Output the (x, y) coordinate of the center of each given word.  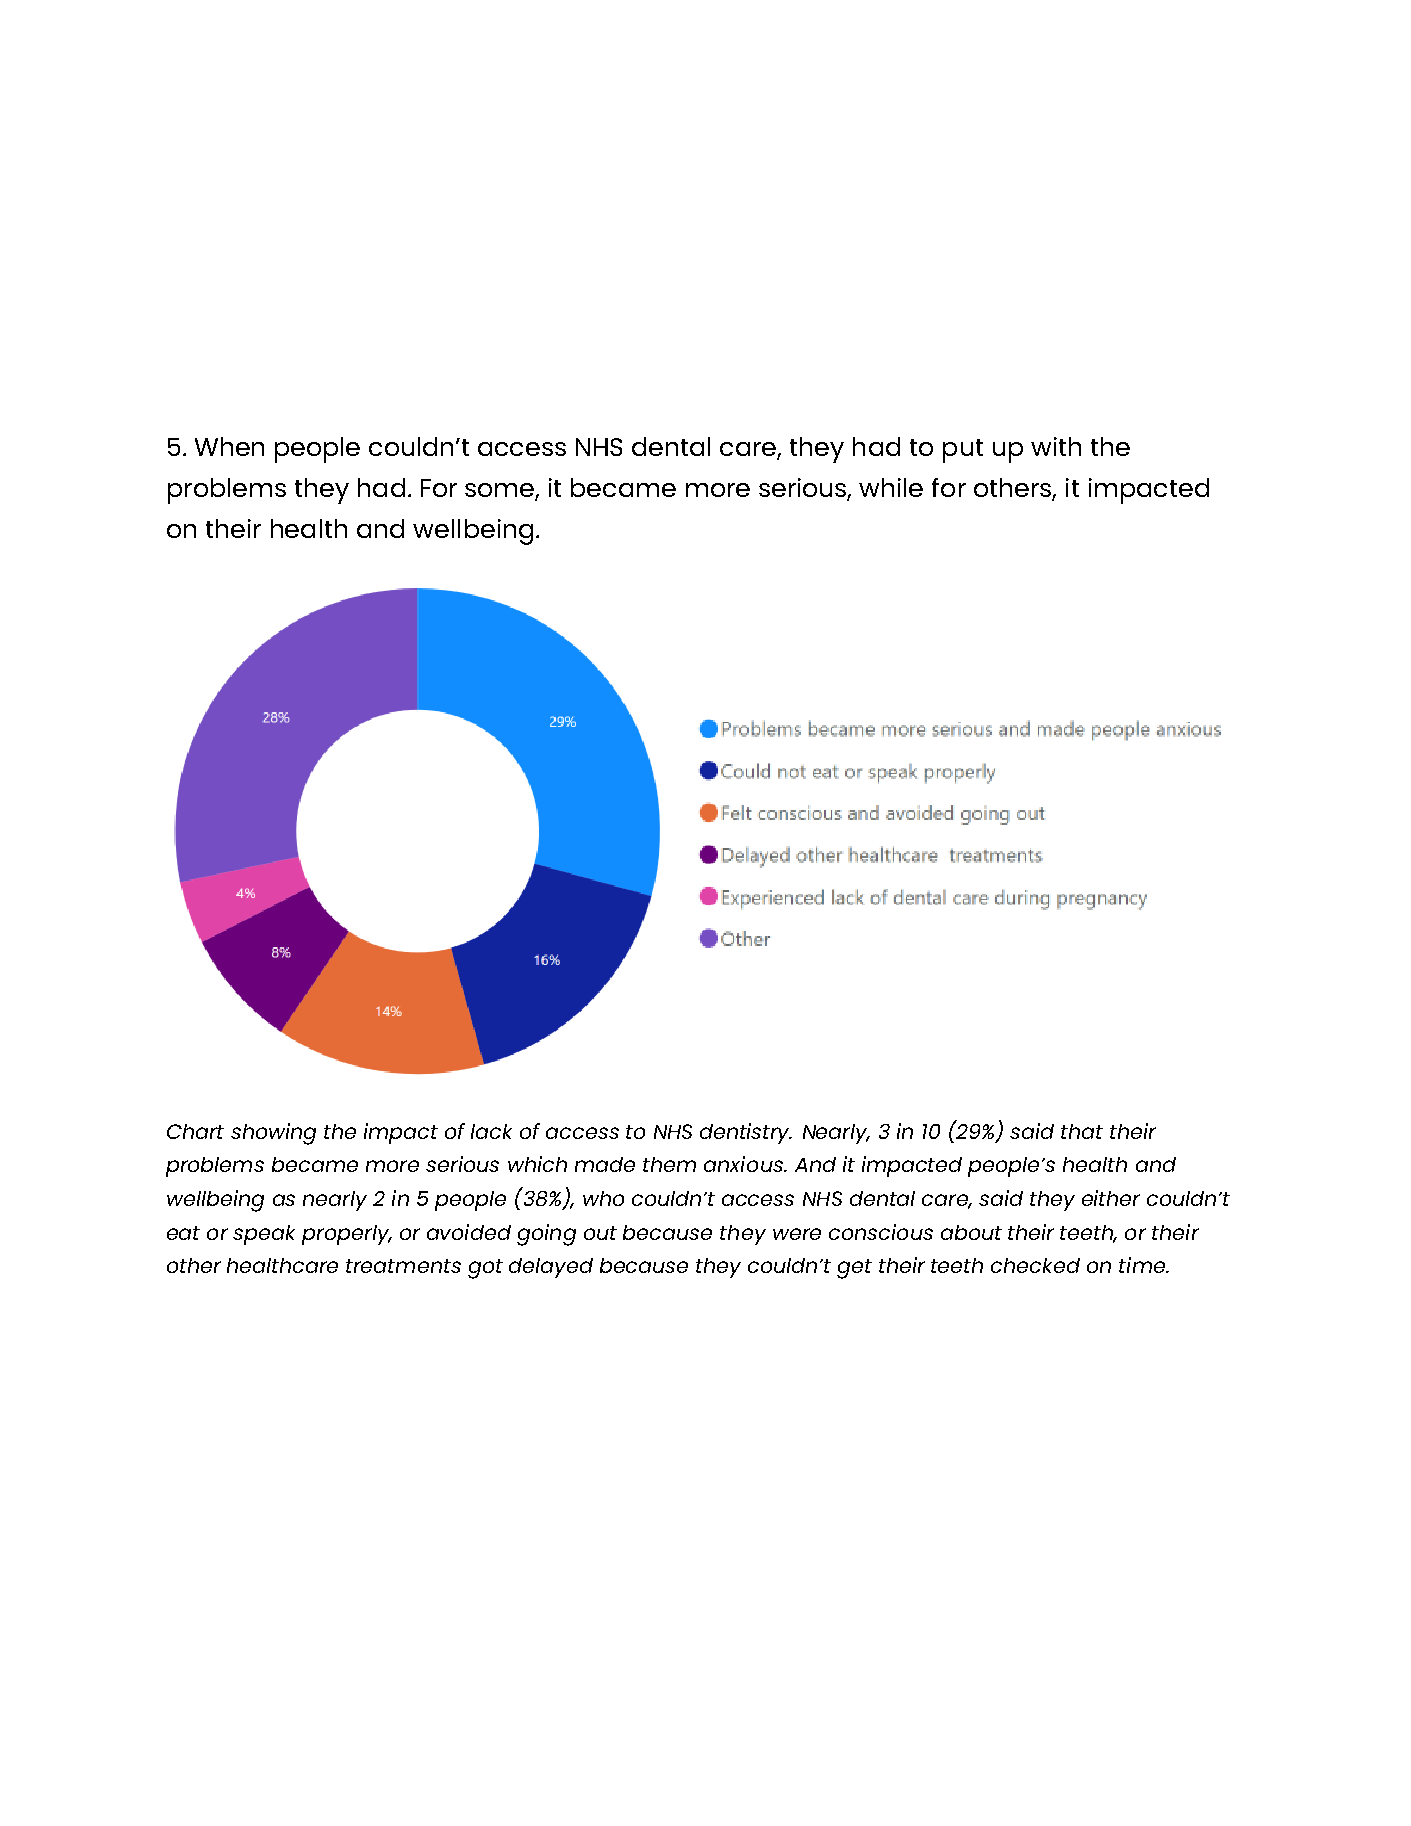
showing (273, 1134)
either (1111, 1198)
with (1056, 446)
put (963, 451)
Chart (195, 1131)
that (1082, 1131)
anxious (744, 1164)
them (669, 1164)
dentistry (746, 1133)
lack (491, 1131)
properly (347, 1235)
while (891, 487)
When (229, 446)
